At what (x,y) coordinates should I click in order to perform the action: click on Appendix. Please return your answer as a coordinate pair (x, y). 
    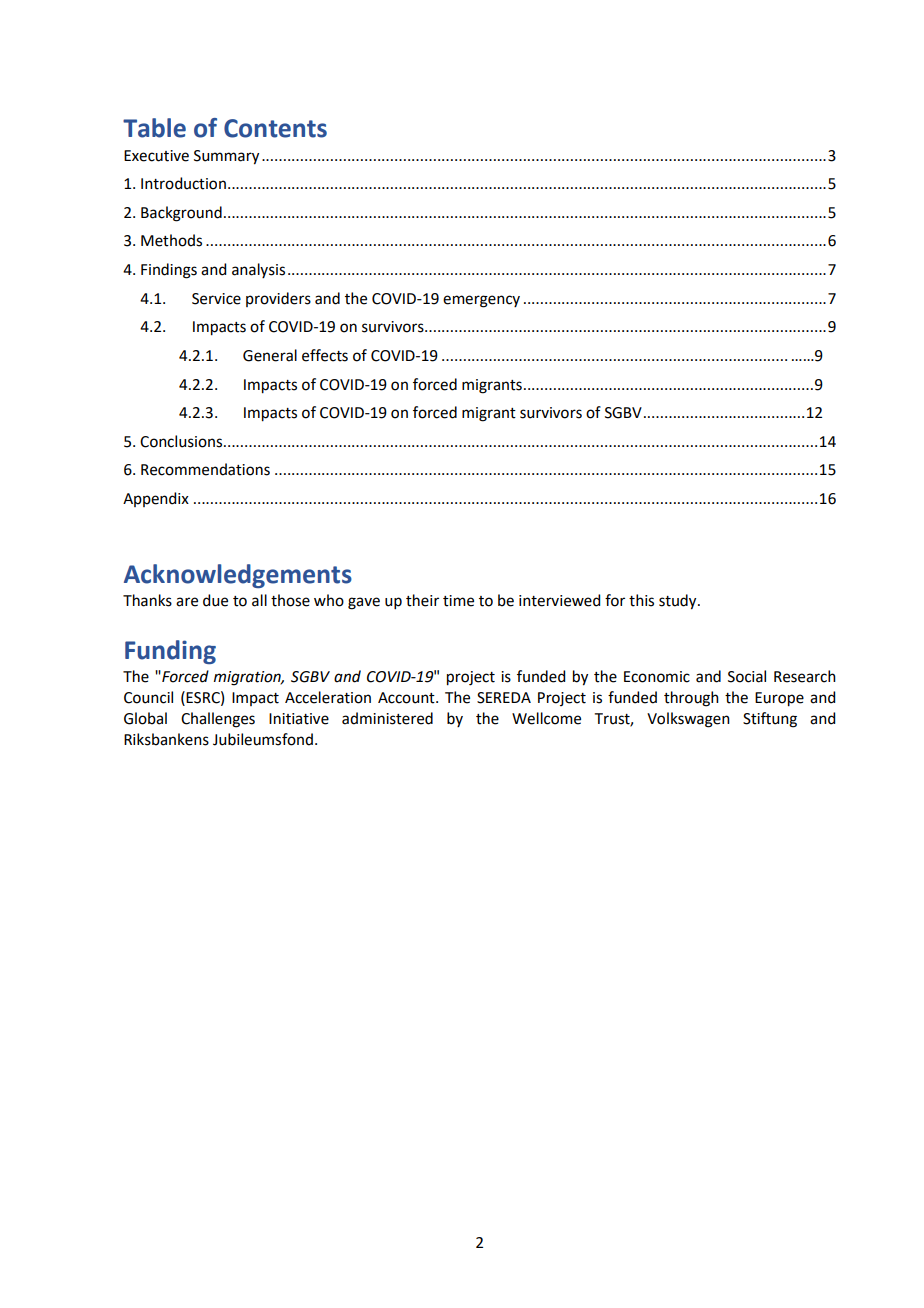
    Looking at the image, I should click on (156, 499).
